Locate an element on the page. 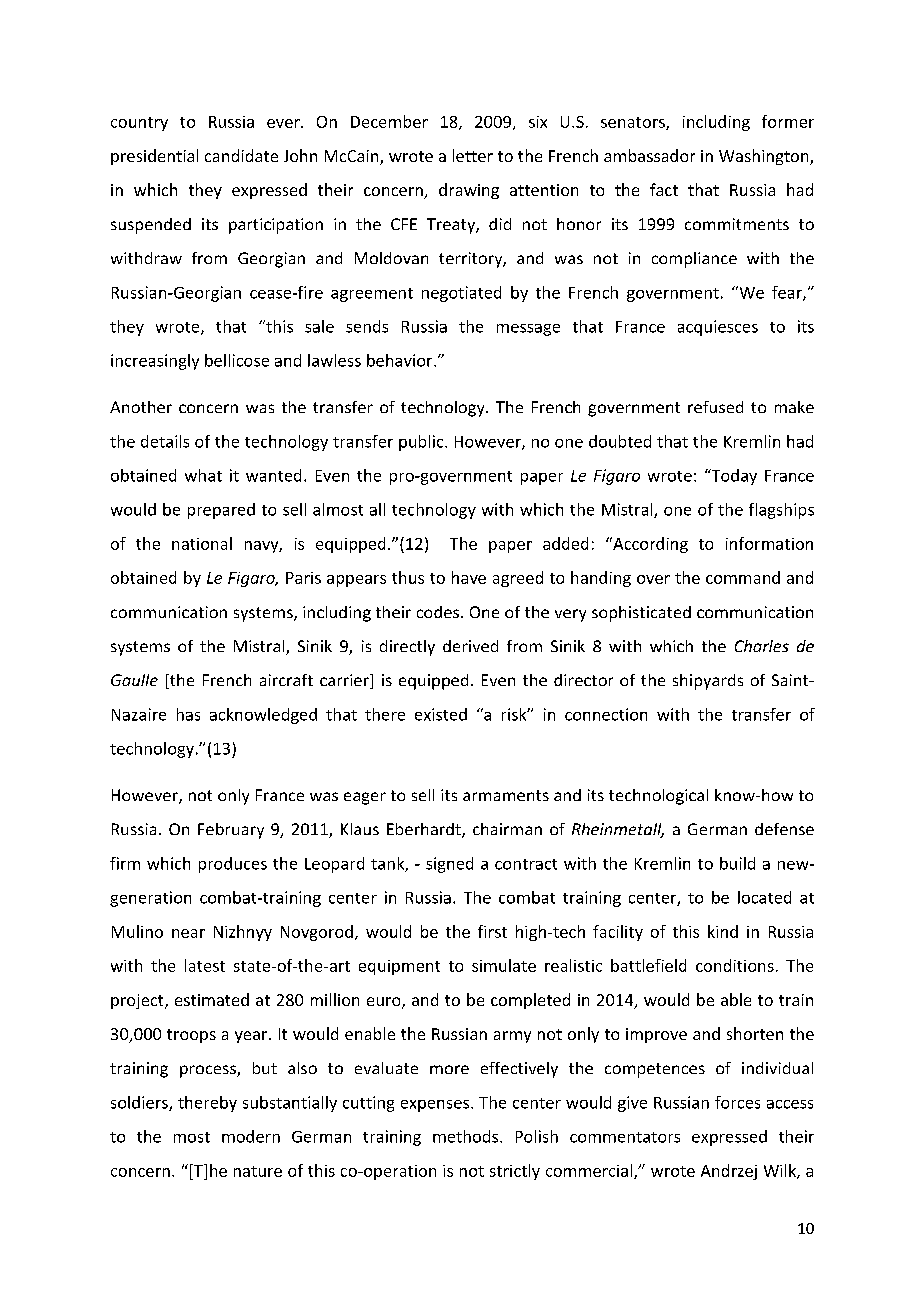  Andrzej is located at coordinates (729, 1172).
